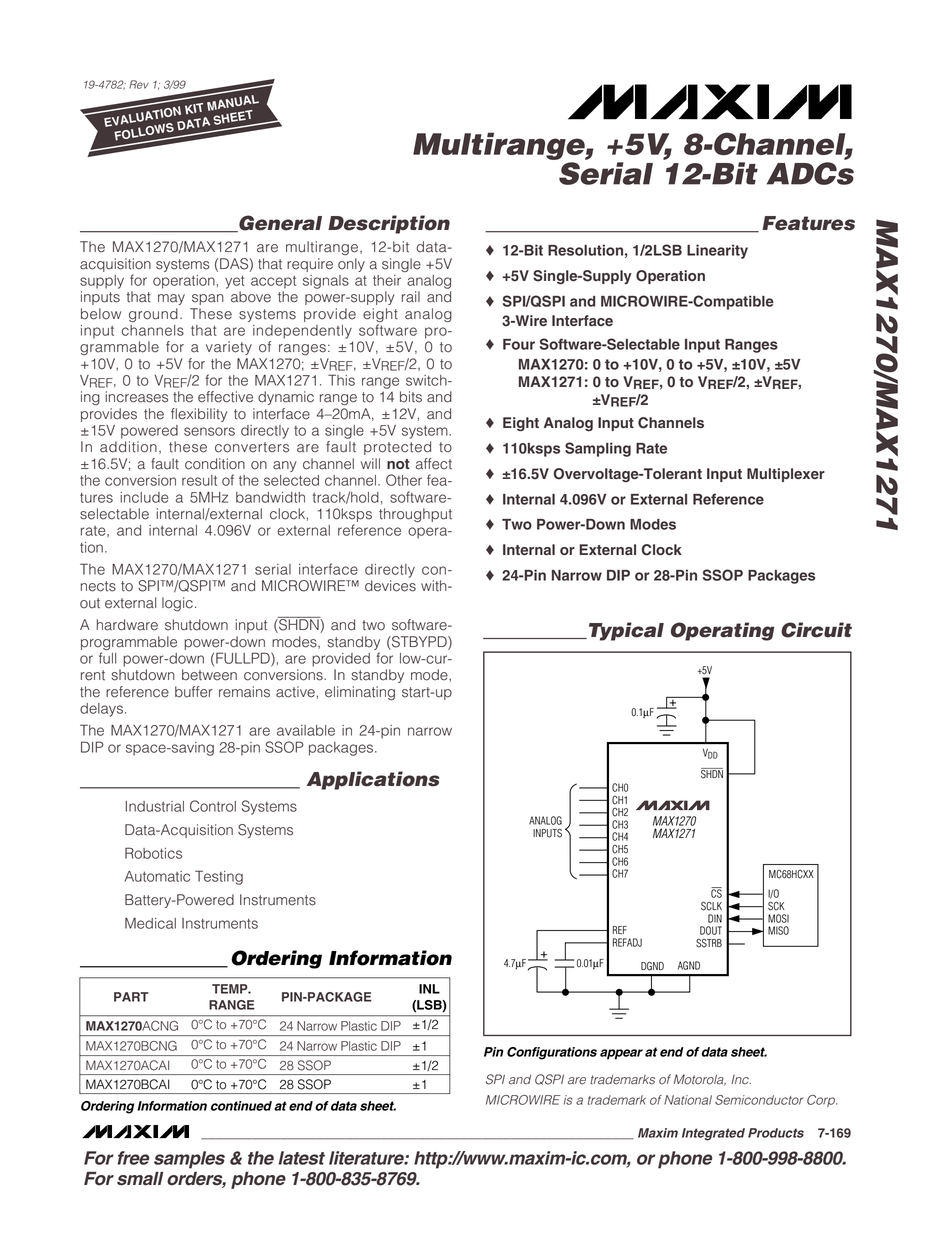 The width and height of the image is (952, 1233). Describe the element at coordinates (139, 84) in the image. I see `Rev` at that location.
